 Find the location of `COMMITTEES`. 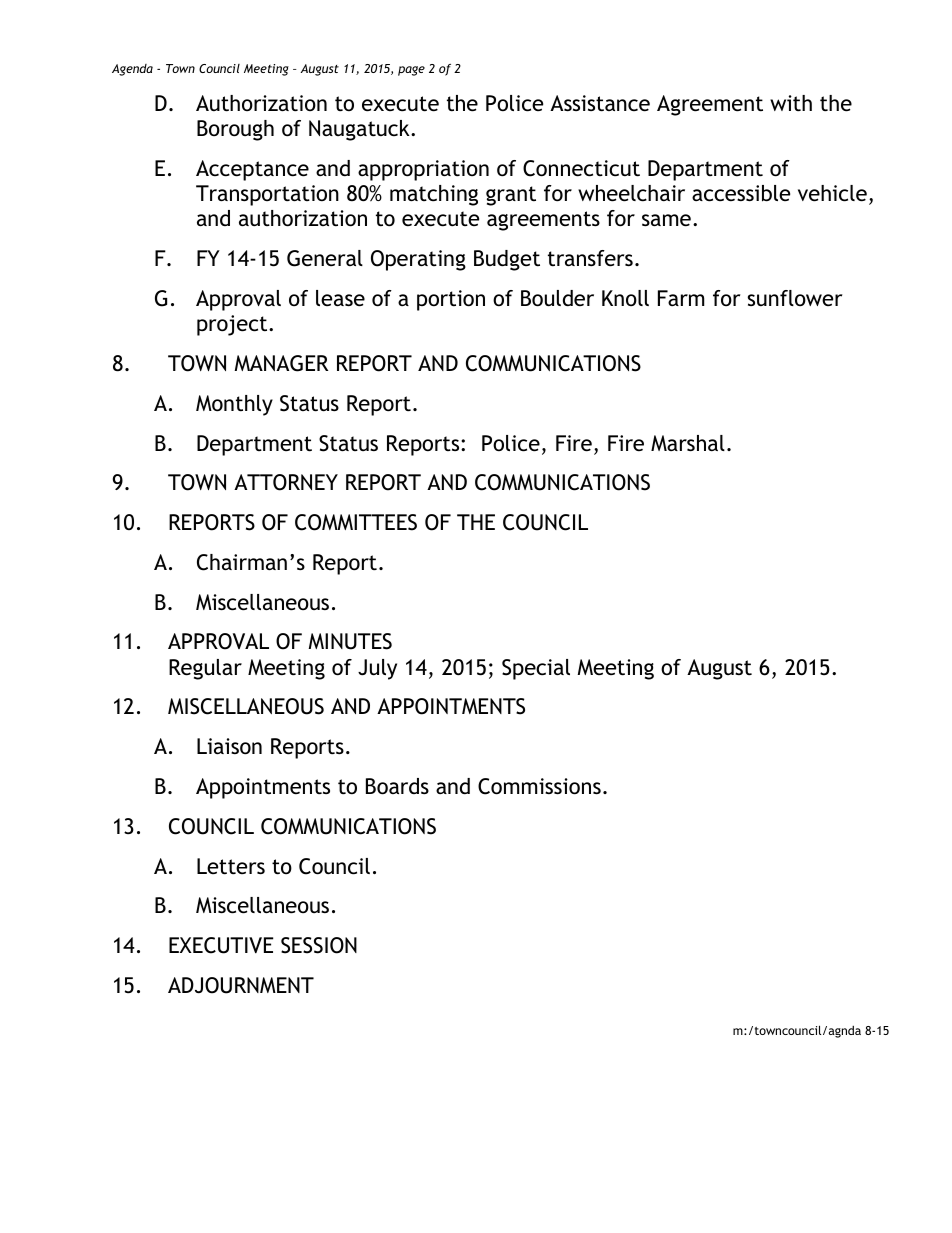

COMMITTEES is located at coordinates (356, 522).
